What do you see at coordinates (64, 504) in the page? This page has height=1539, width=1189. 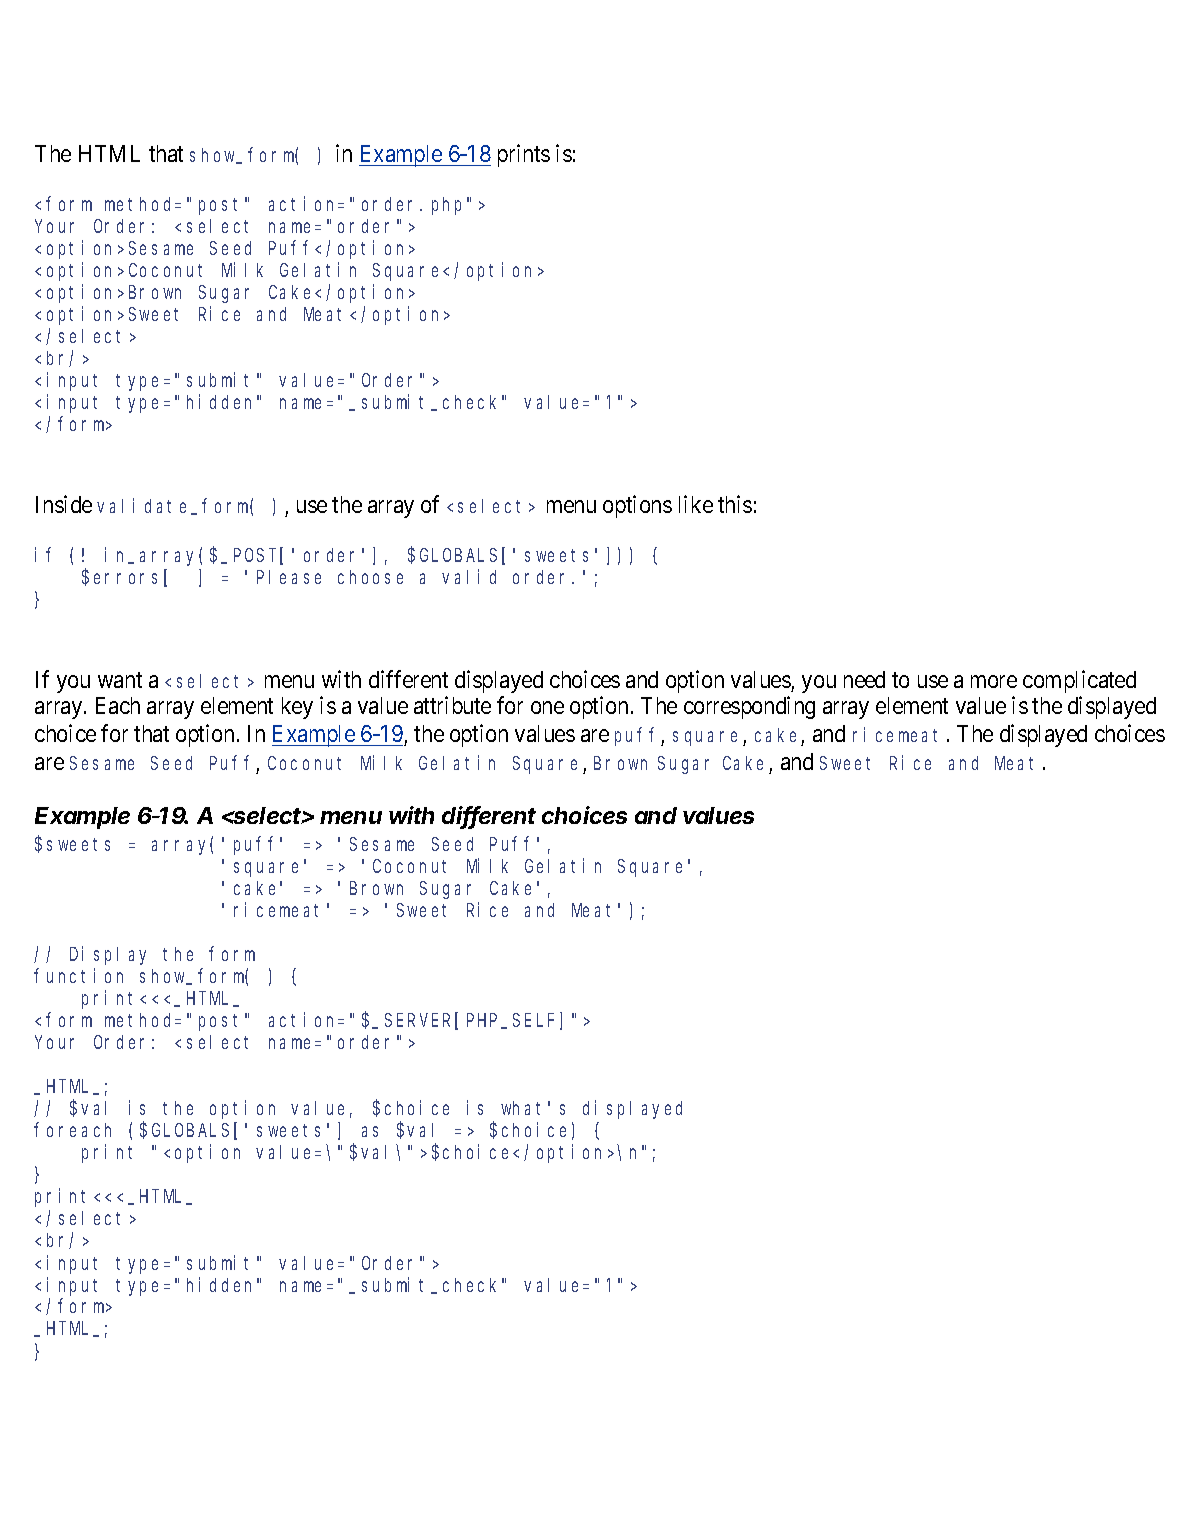 I see `Inside` at bounding box center [64, 504].
